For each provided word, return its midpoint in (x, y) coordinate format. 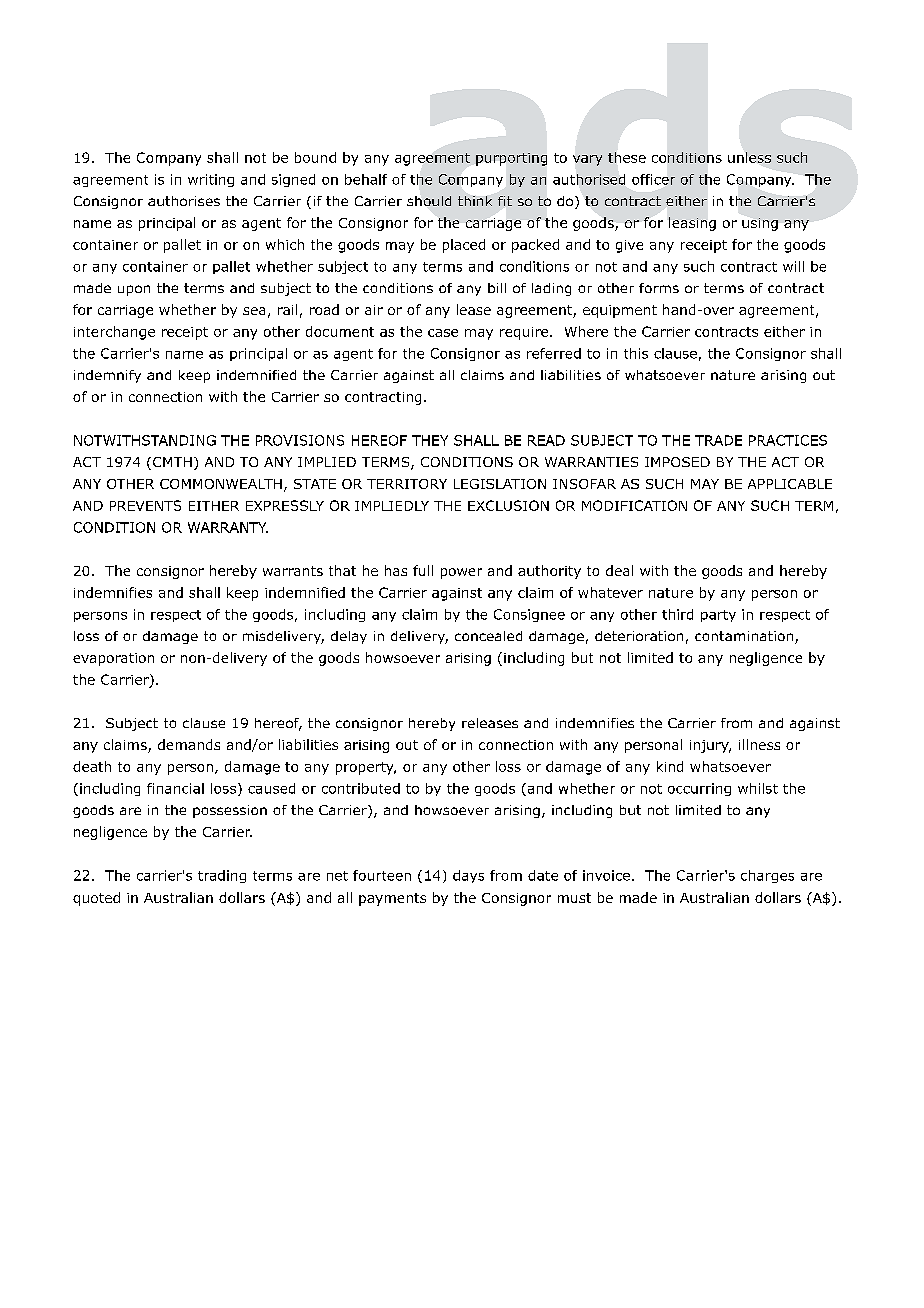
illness (759, 744)
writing (211, 180)
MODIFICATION (634, 505)
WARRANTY (228, 527)
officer (653, 179)
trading (222, 876)
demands (189, 744)
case (443, 333)
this (636, 353)
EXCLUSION (508, 505)
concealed (488, 636)
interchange (114, 333)
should (429, 201)
